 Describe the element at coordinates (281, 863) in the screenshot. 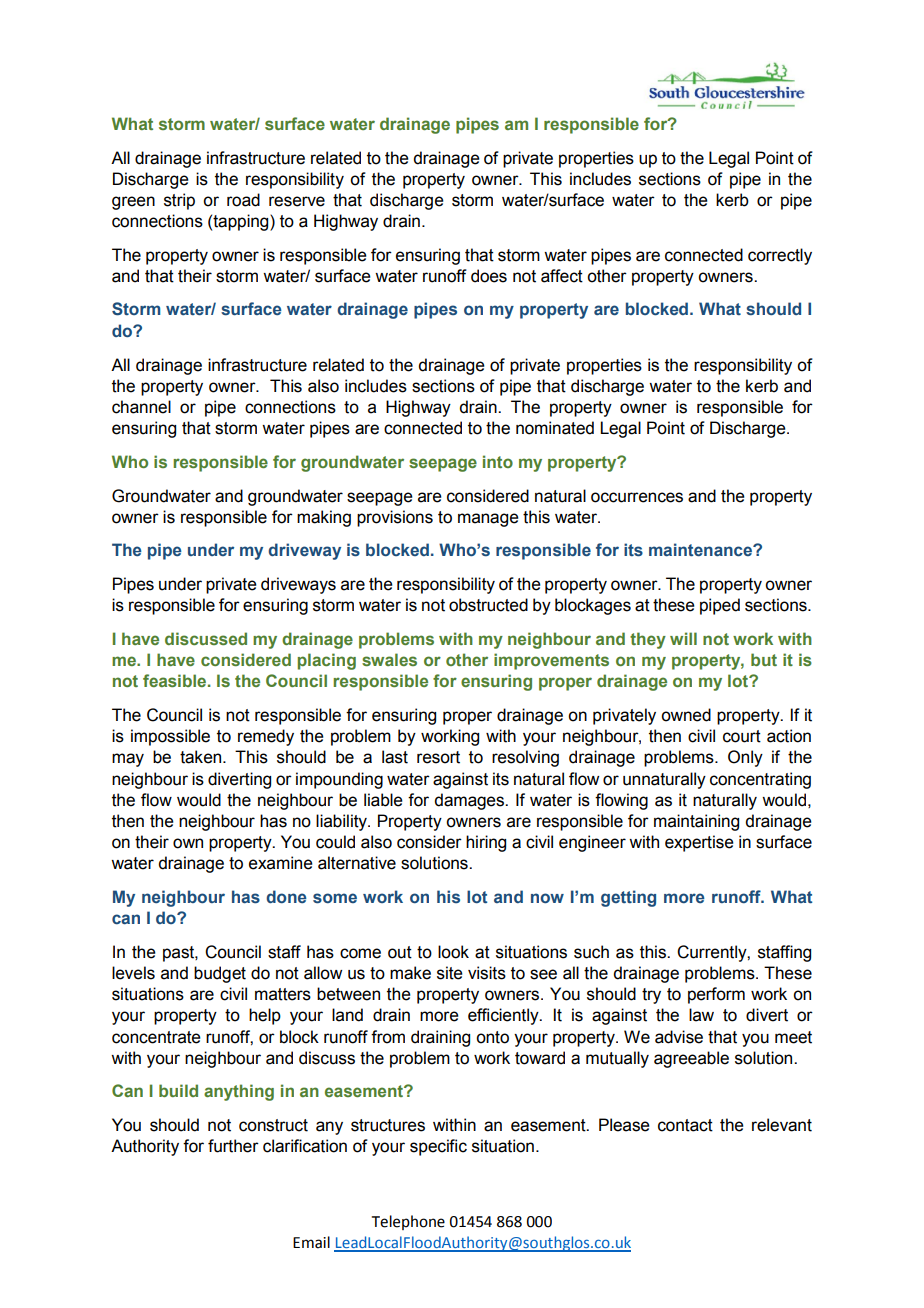

I see `examine` at that location.
